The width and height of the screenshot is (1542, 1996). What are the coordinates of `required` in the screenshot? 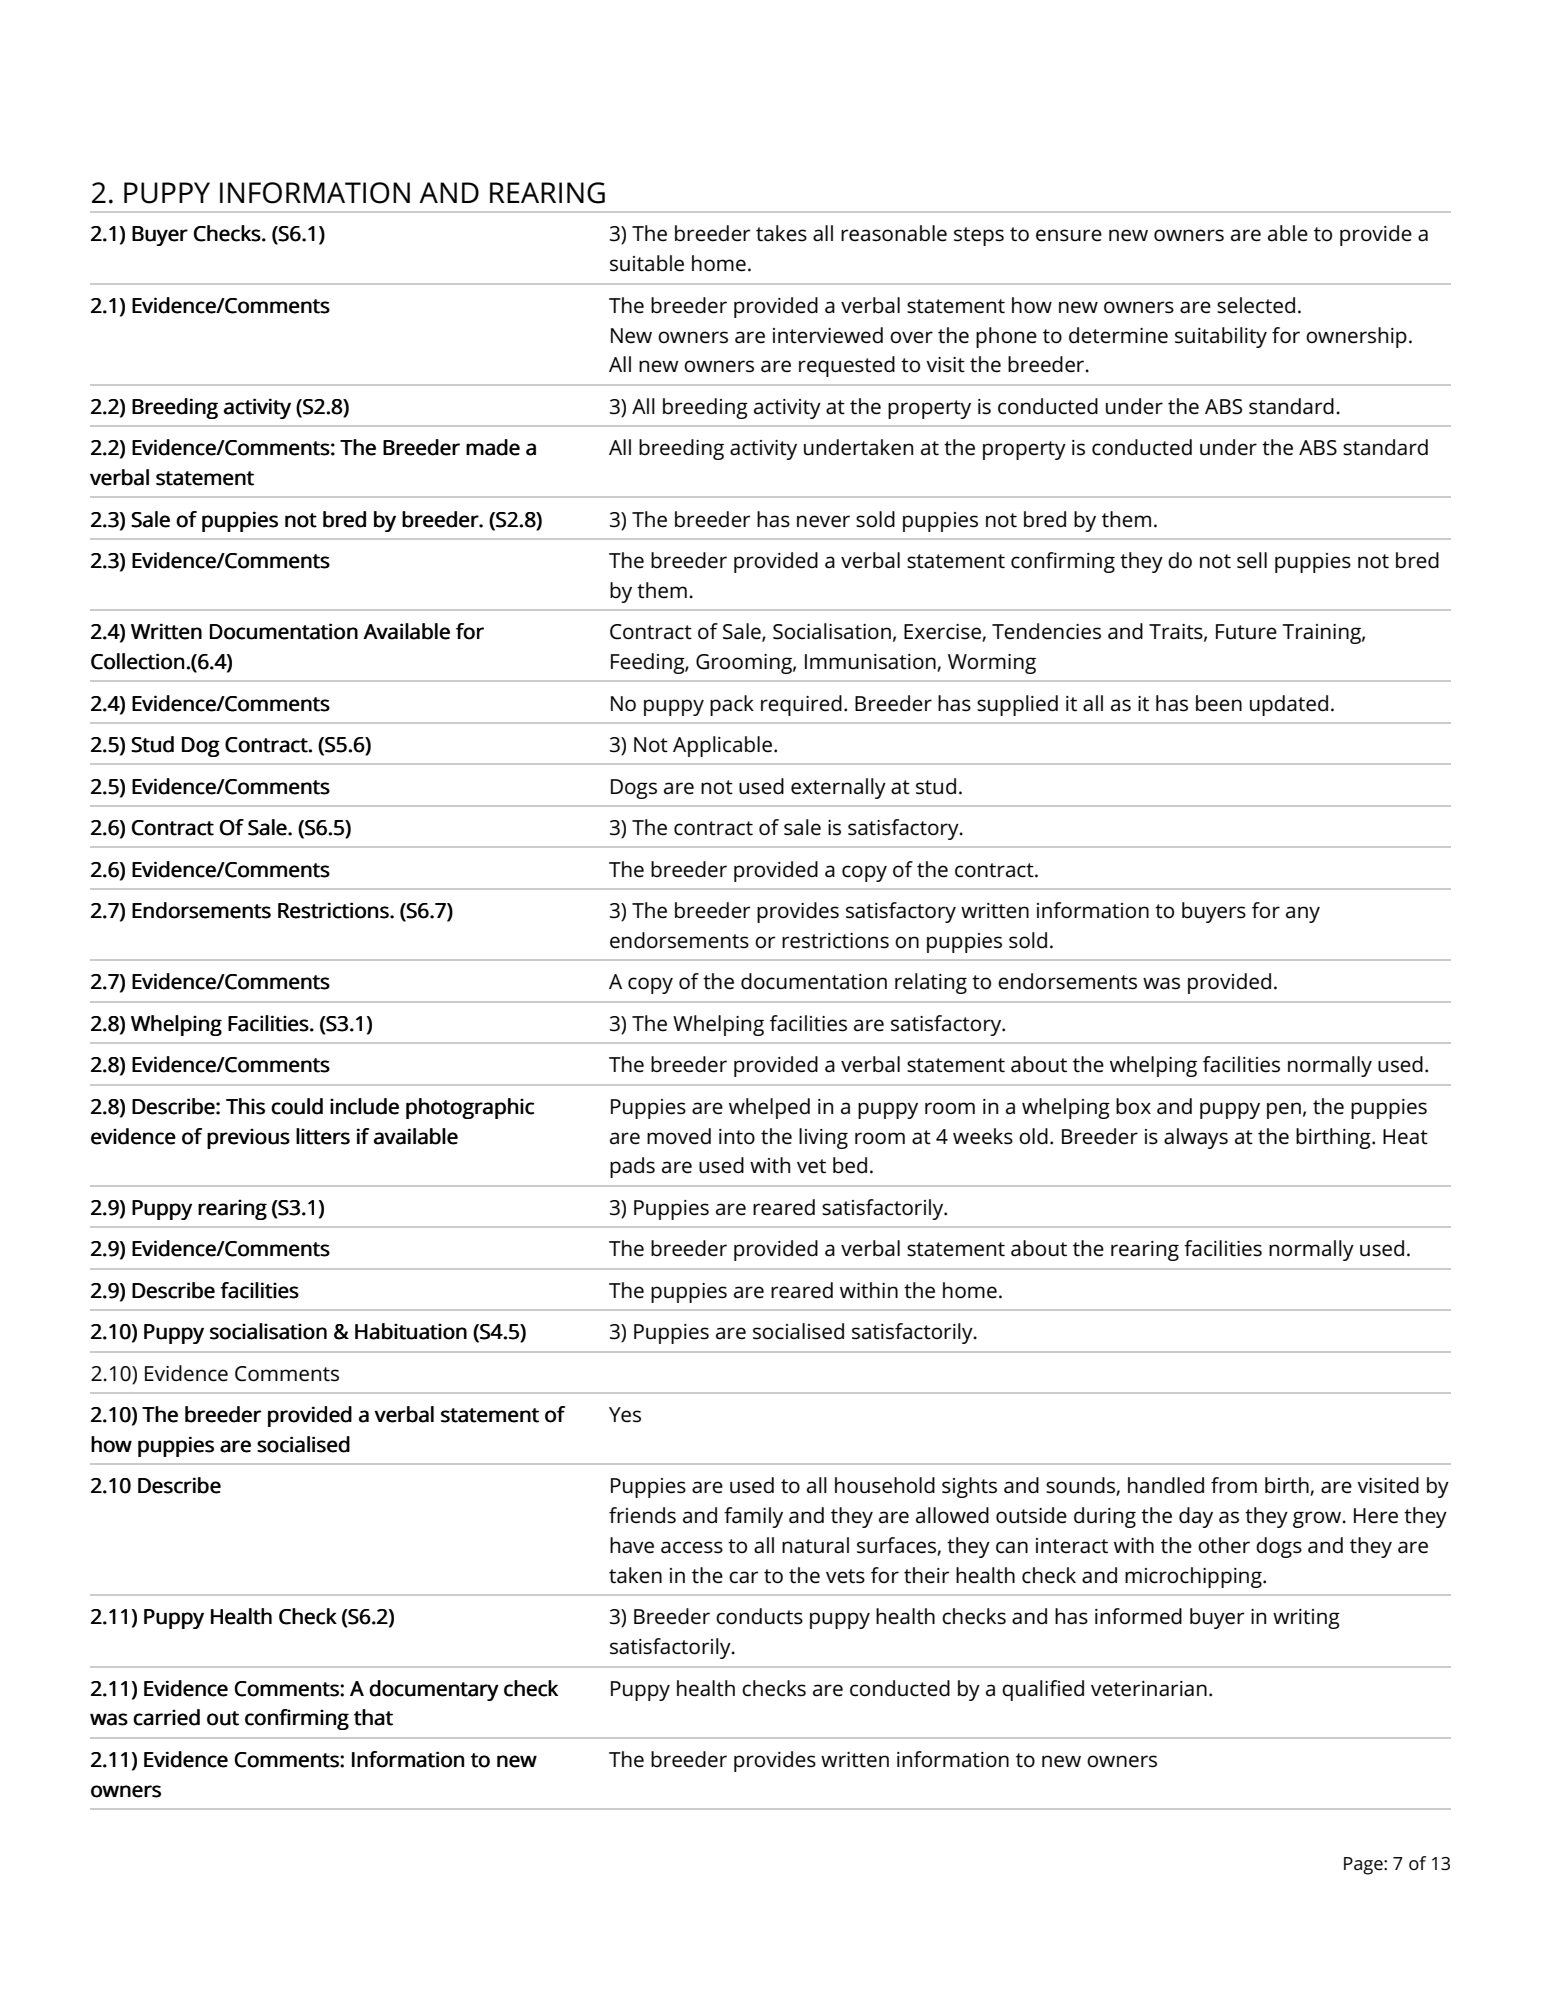 It's located at (801, 705).
